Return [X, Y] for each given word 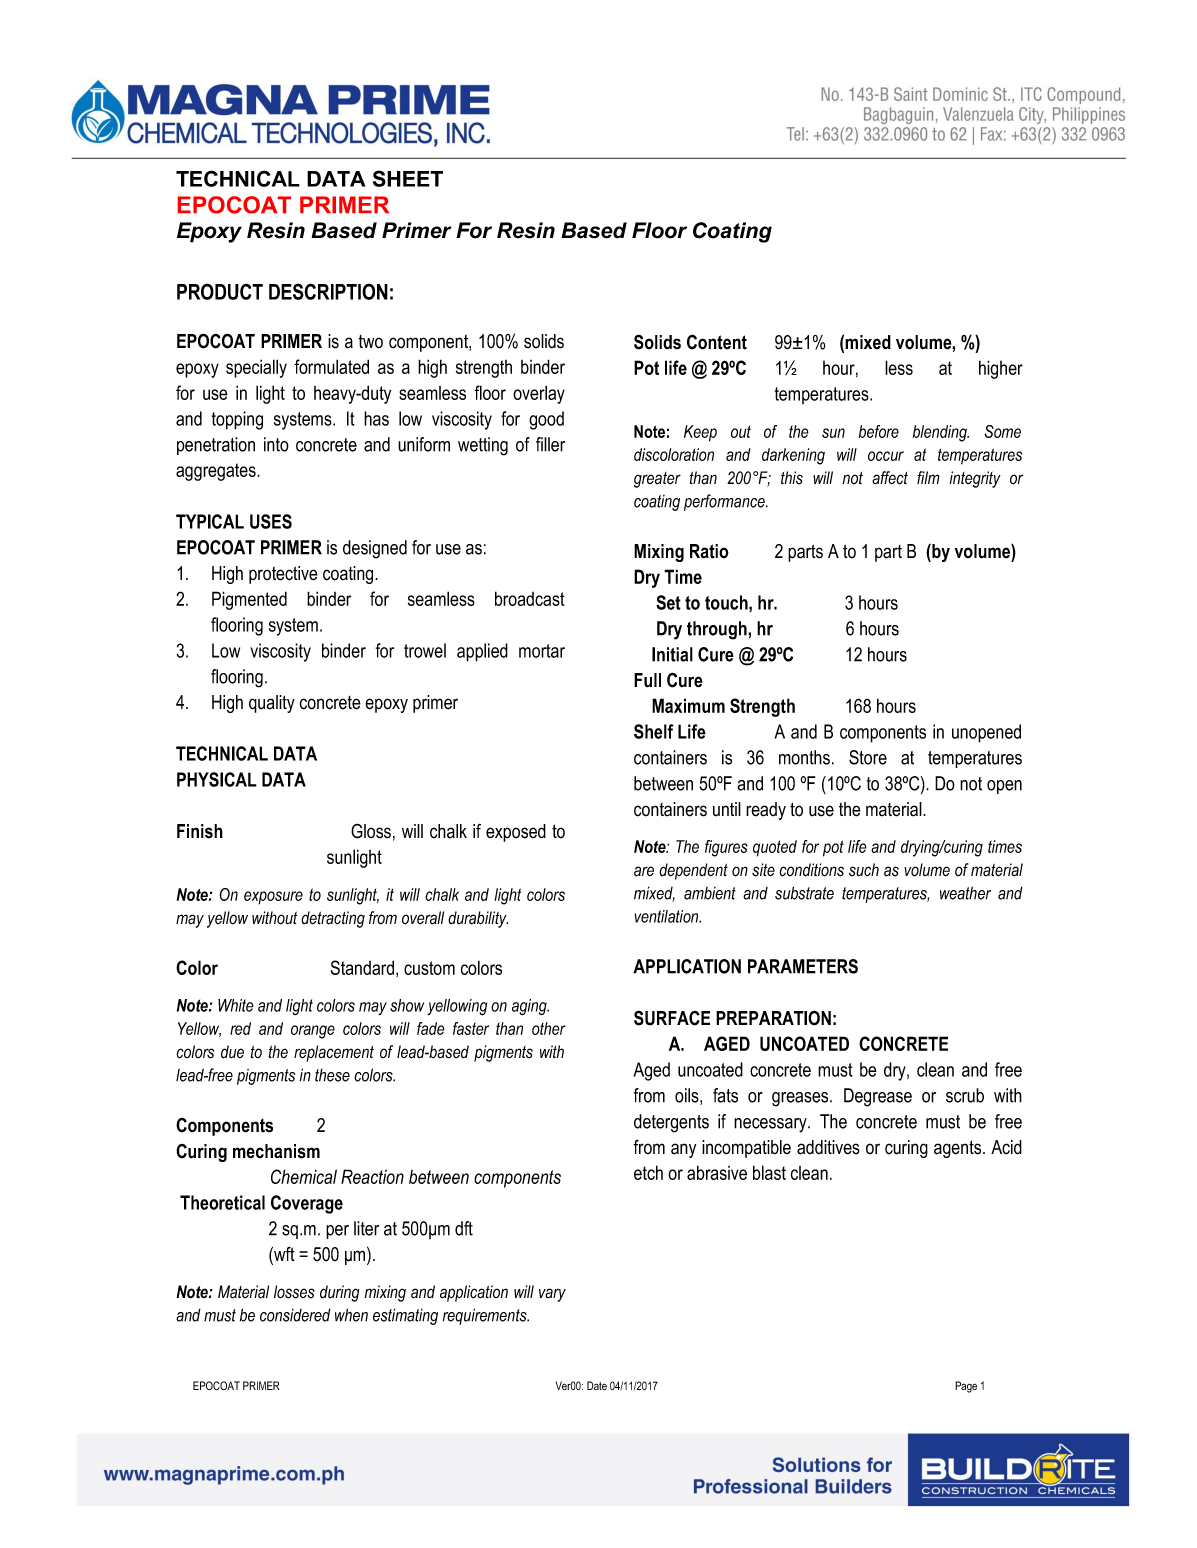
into [276, 444]
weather [965, 893]
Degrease [878, 1097]
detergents [671, 1123]
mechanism [276, 1151]
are [644, 871]
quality [272, 704]
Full [647, 680]
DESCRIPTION [328, 291]
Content [717, 342]
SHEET [408, 178]
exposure [273, 898]
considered [295, 1315]
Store [868, 757]
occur [886, 456]
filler [550, 444]
